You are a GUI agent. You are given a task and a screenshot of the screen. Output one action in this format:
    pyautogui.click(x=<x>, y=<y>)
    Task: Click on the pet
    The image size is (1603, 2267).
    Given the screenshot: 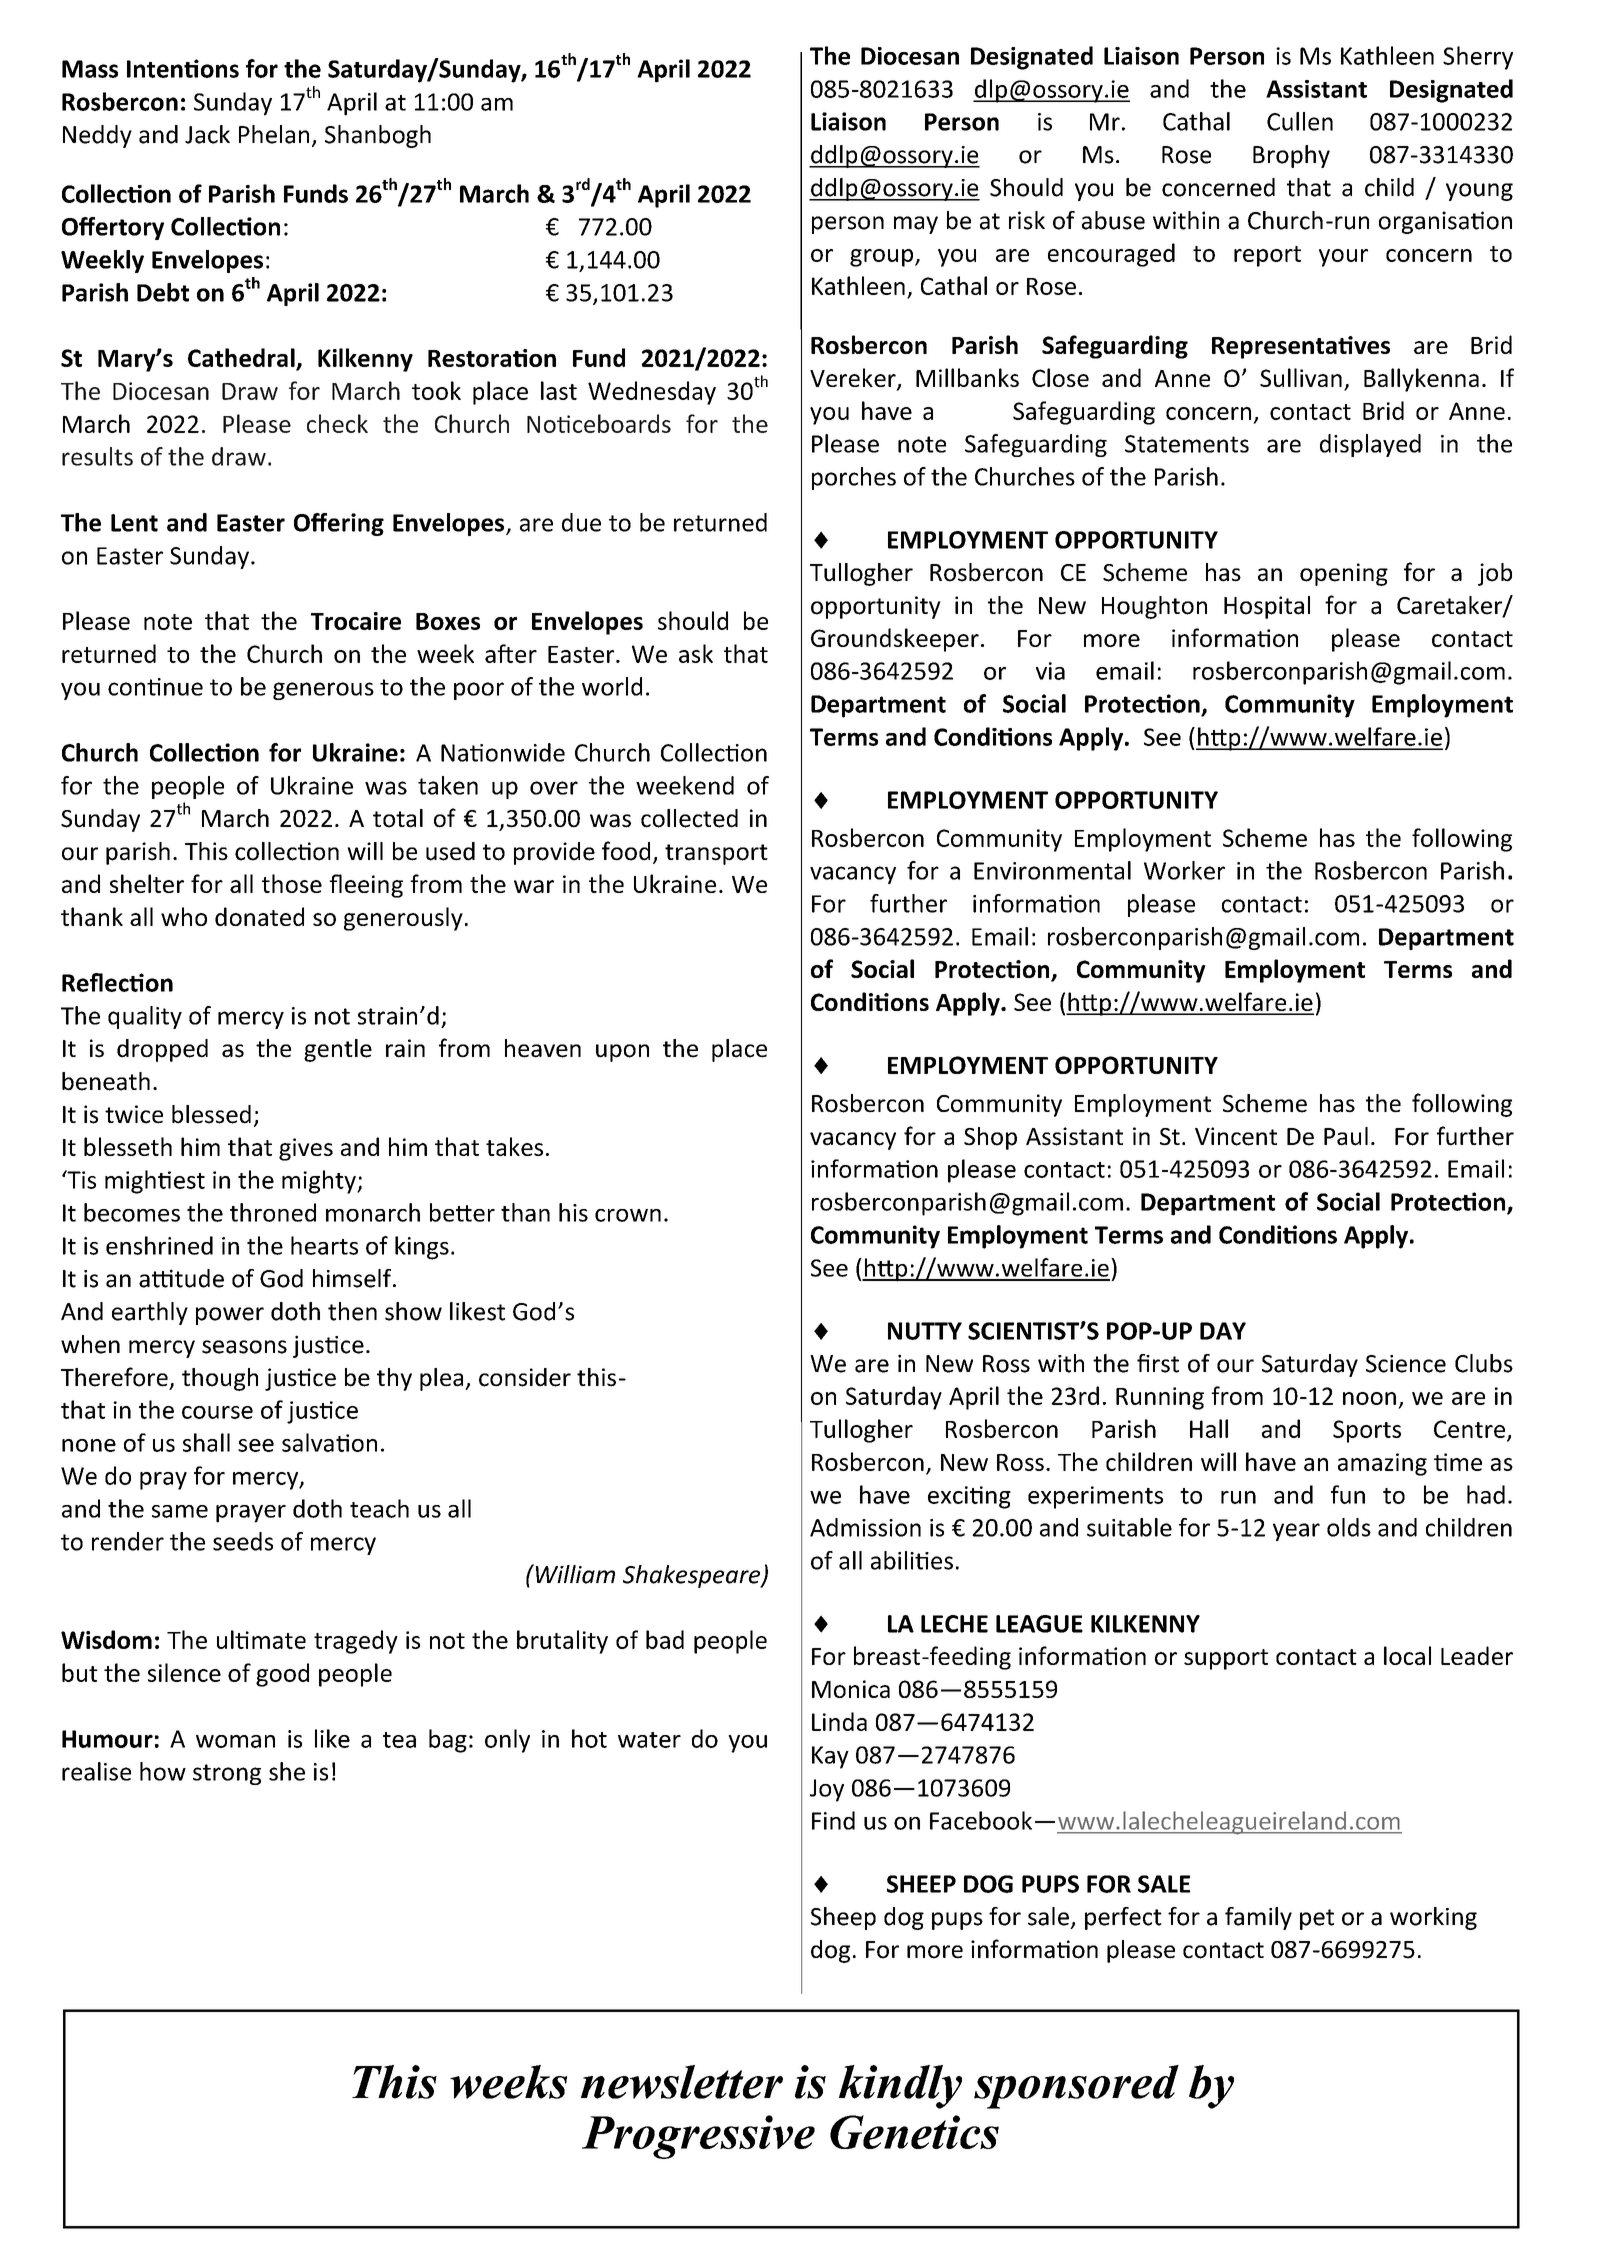 What is the action you would take?
    pyautogui.click(x=1317, y=1919)
